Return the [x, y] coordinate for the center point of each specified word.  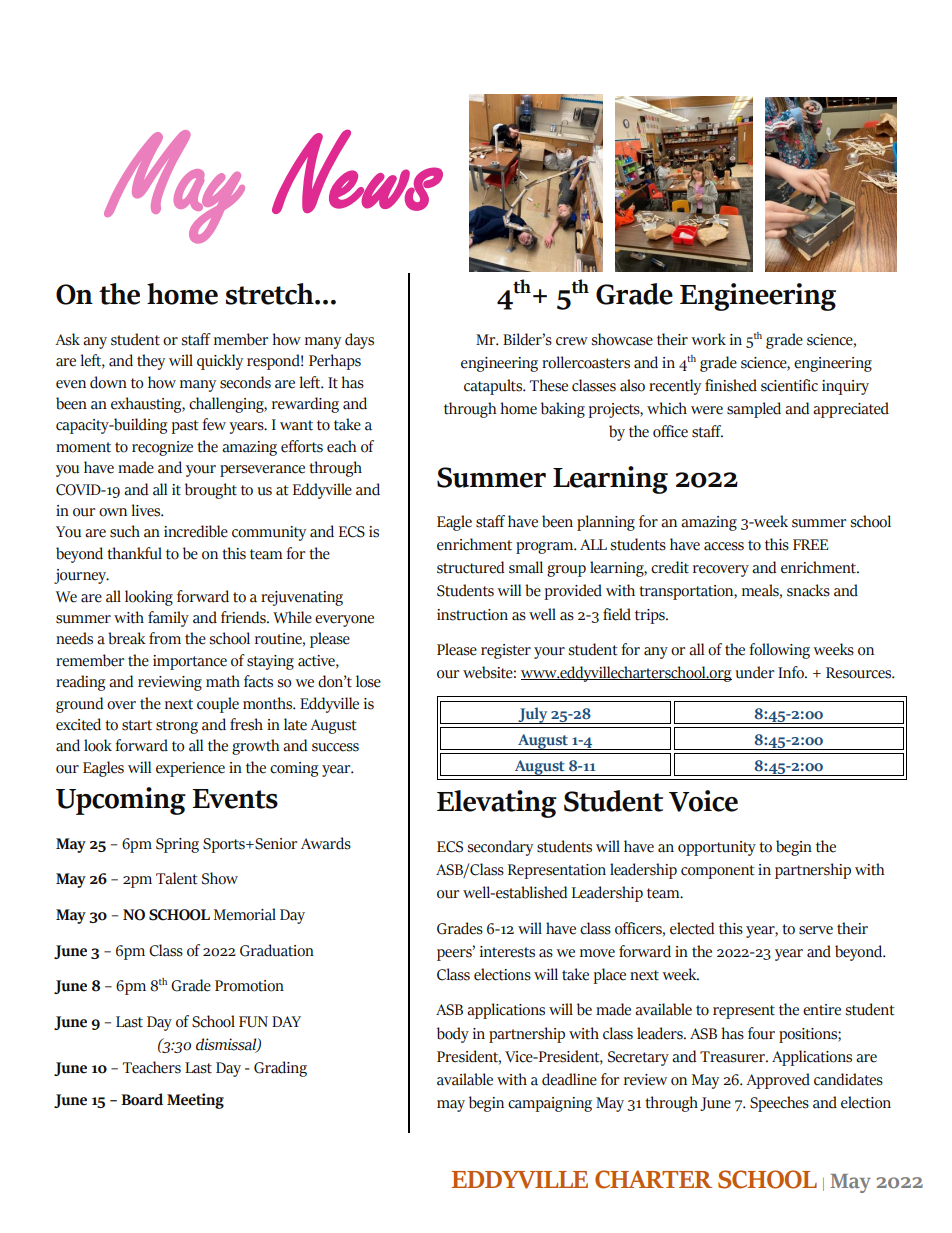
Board [142, 1099]
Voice [703, 801]
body [453, 1035]
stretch [271, 294]
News [357, 172]
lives [147, 510]
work [708, 339]
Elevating [497, 804]
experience [190, 769]
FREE [810, 544]
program [546, 548]
